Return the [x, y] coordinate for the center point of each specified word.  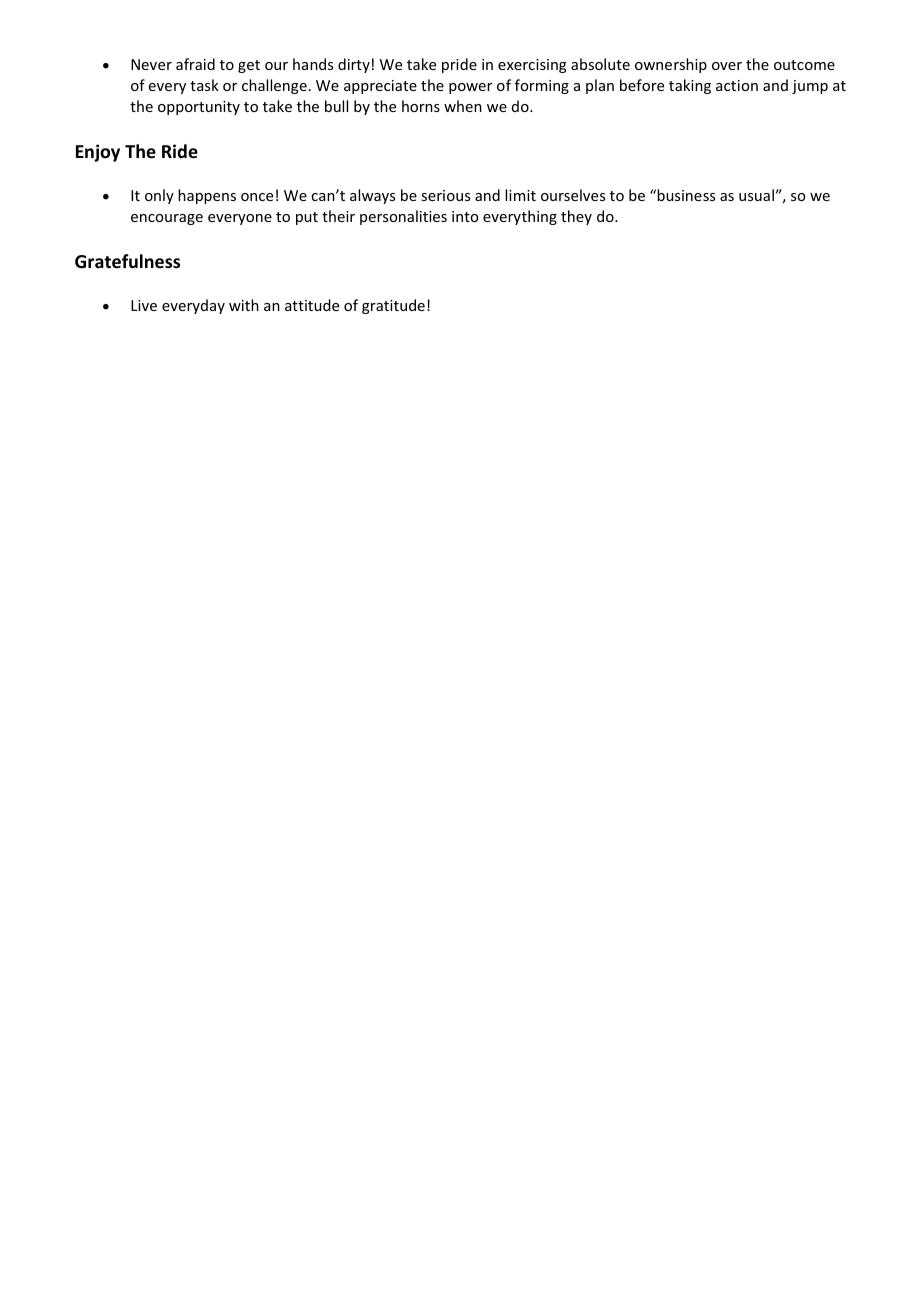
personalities [403, 217]
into [465, 216]
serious [445, 195]
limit [520, 195]
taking [690, 86]
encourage [167, 219]
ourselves [573, 195]
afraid [195, 64]
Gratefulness [127, 261]
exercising [532, 66]
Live [144, 305]
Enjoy [98, 153]
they [576, 217]
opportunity [199, 108]
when [463, 106]
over [727, 66]
